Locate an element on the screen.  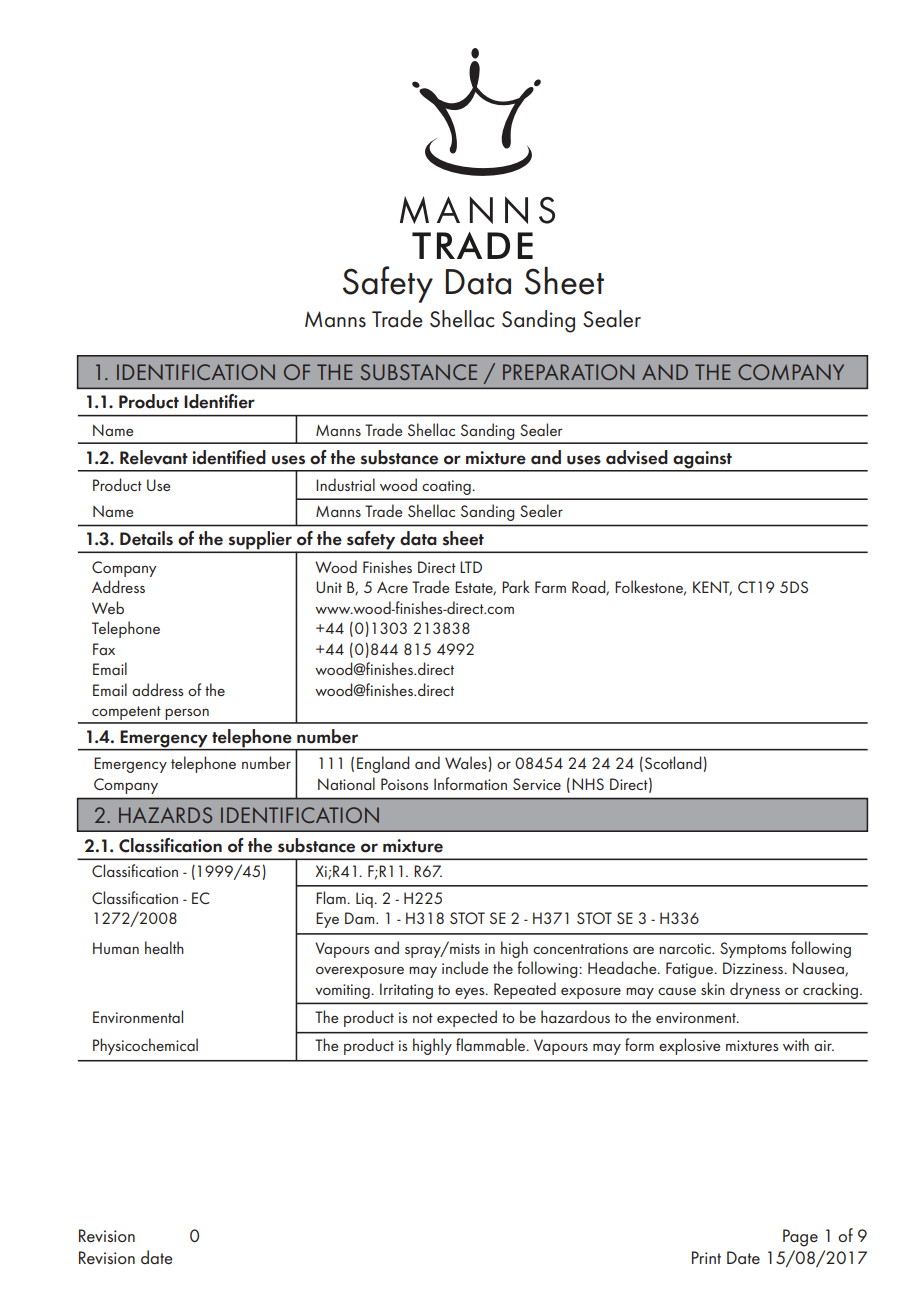
Identifier is located at coordinates (219, 401).
